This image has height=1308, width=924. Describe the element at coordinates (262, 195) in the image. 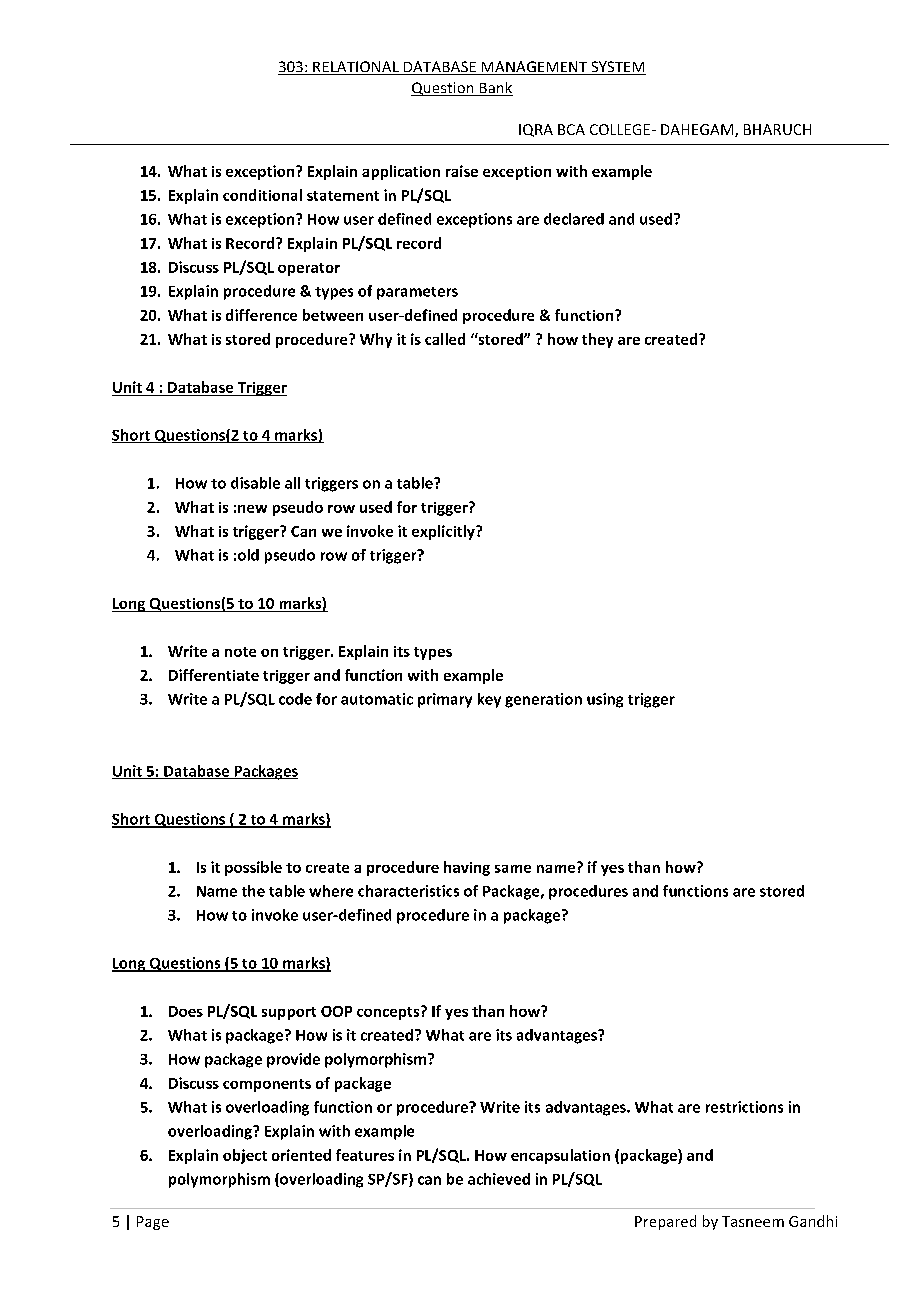

I see `conditional` at that location.
